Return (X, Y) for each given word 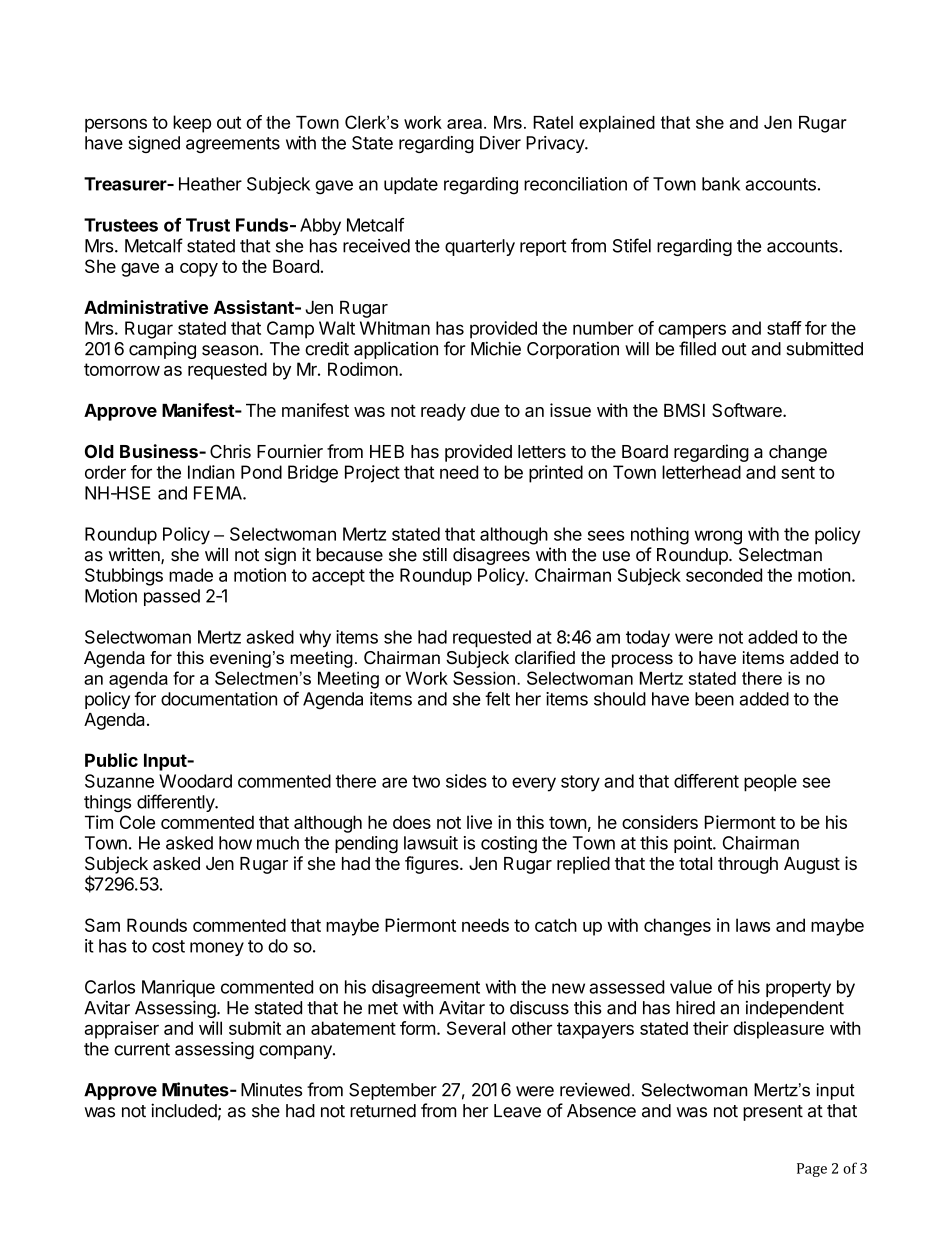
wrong (718, 537)
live (479, 822)
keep (192, 124)
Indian (211, 472)
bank (721, 184)
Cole (137, 822)
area (464, 124)
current (142, 1049)
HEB (387, 451)
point (694, 844)
